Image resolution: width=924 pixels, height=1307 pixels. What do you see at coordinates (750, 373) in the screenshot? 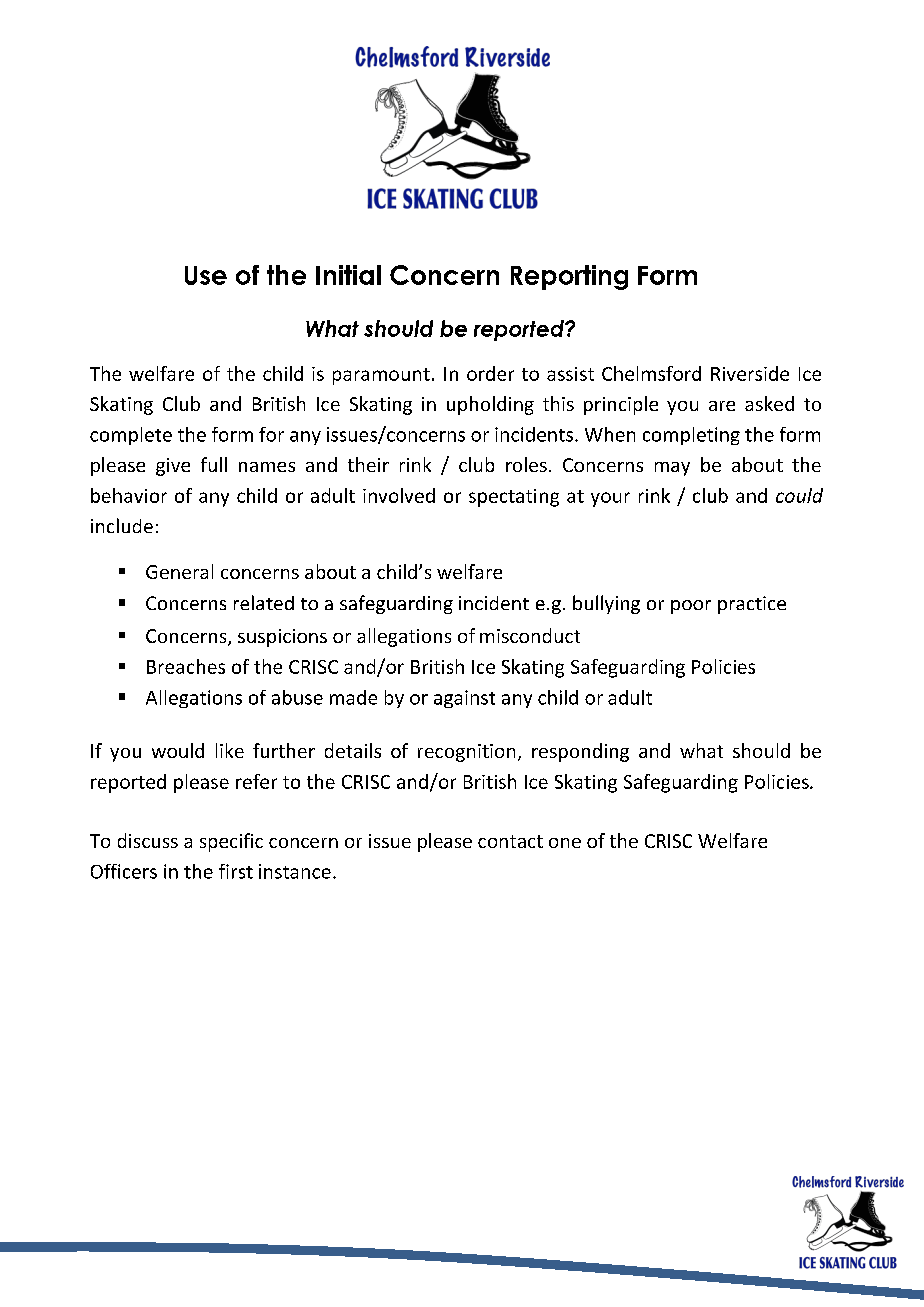
I see `Riverside` at bounding box center [750, 373].
